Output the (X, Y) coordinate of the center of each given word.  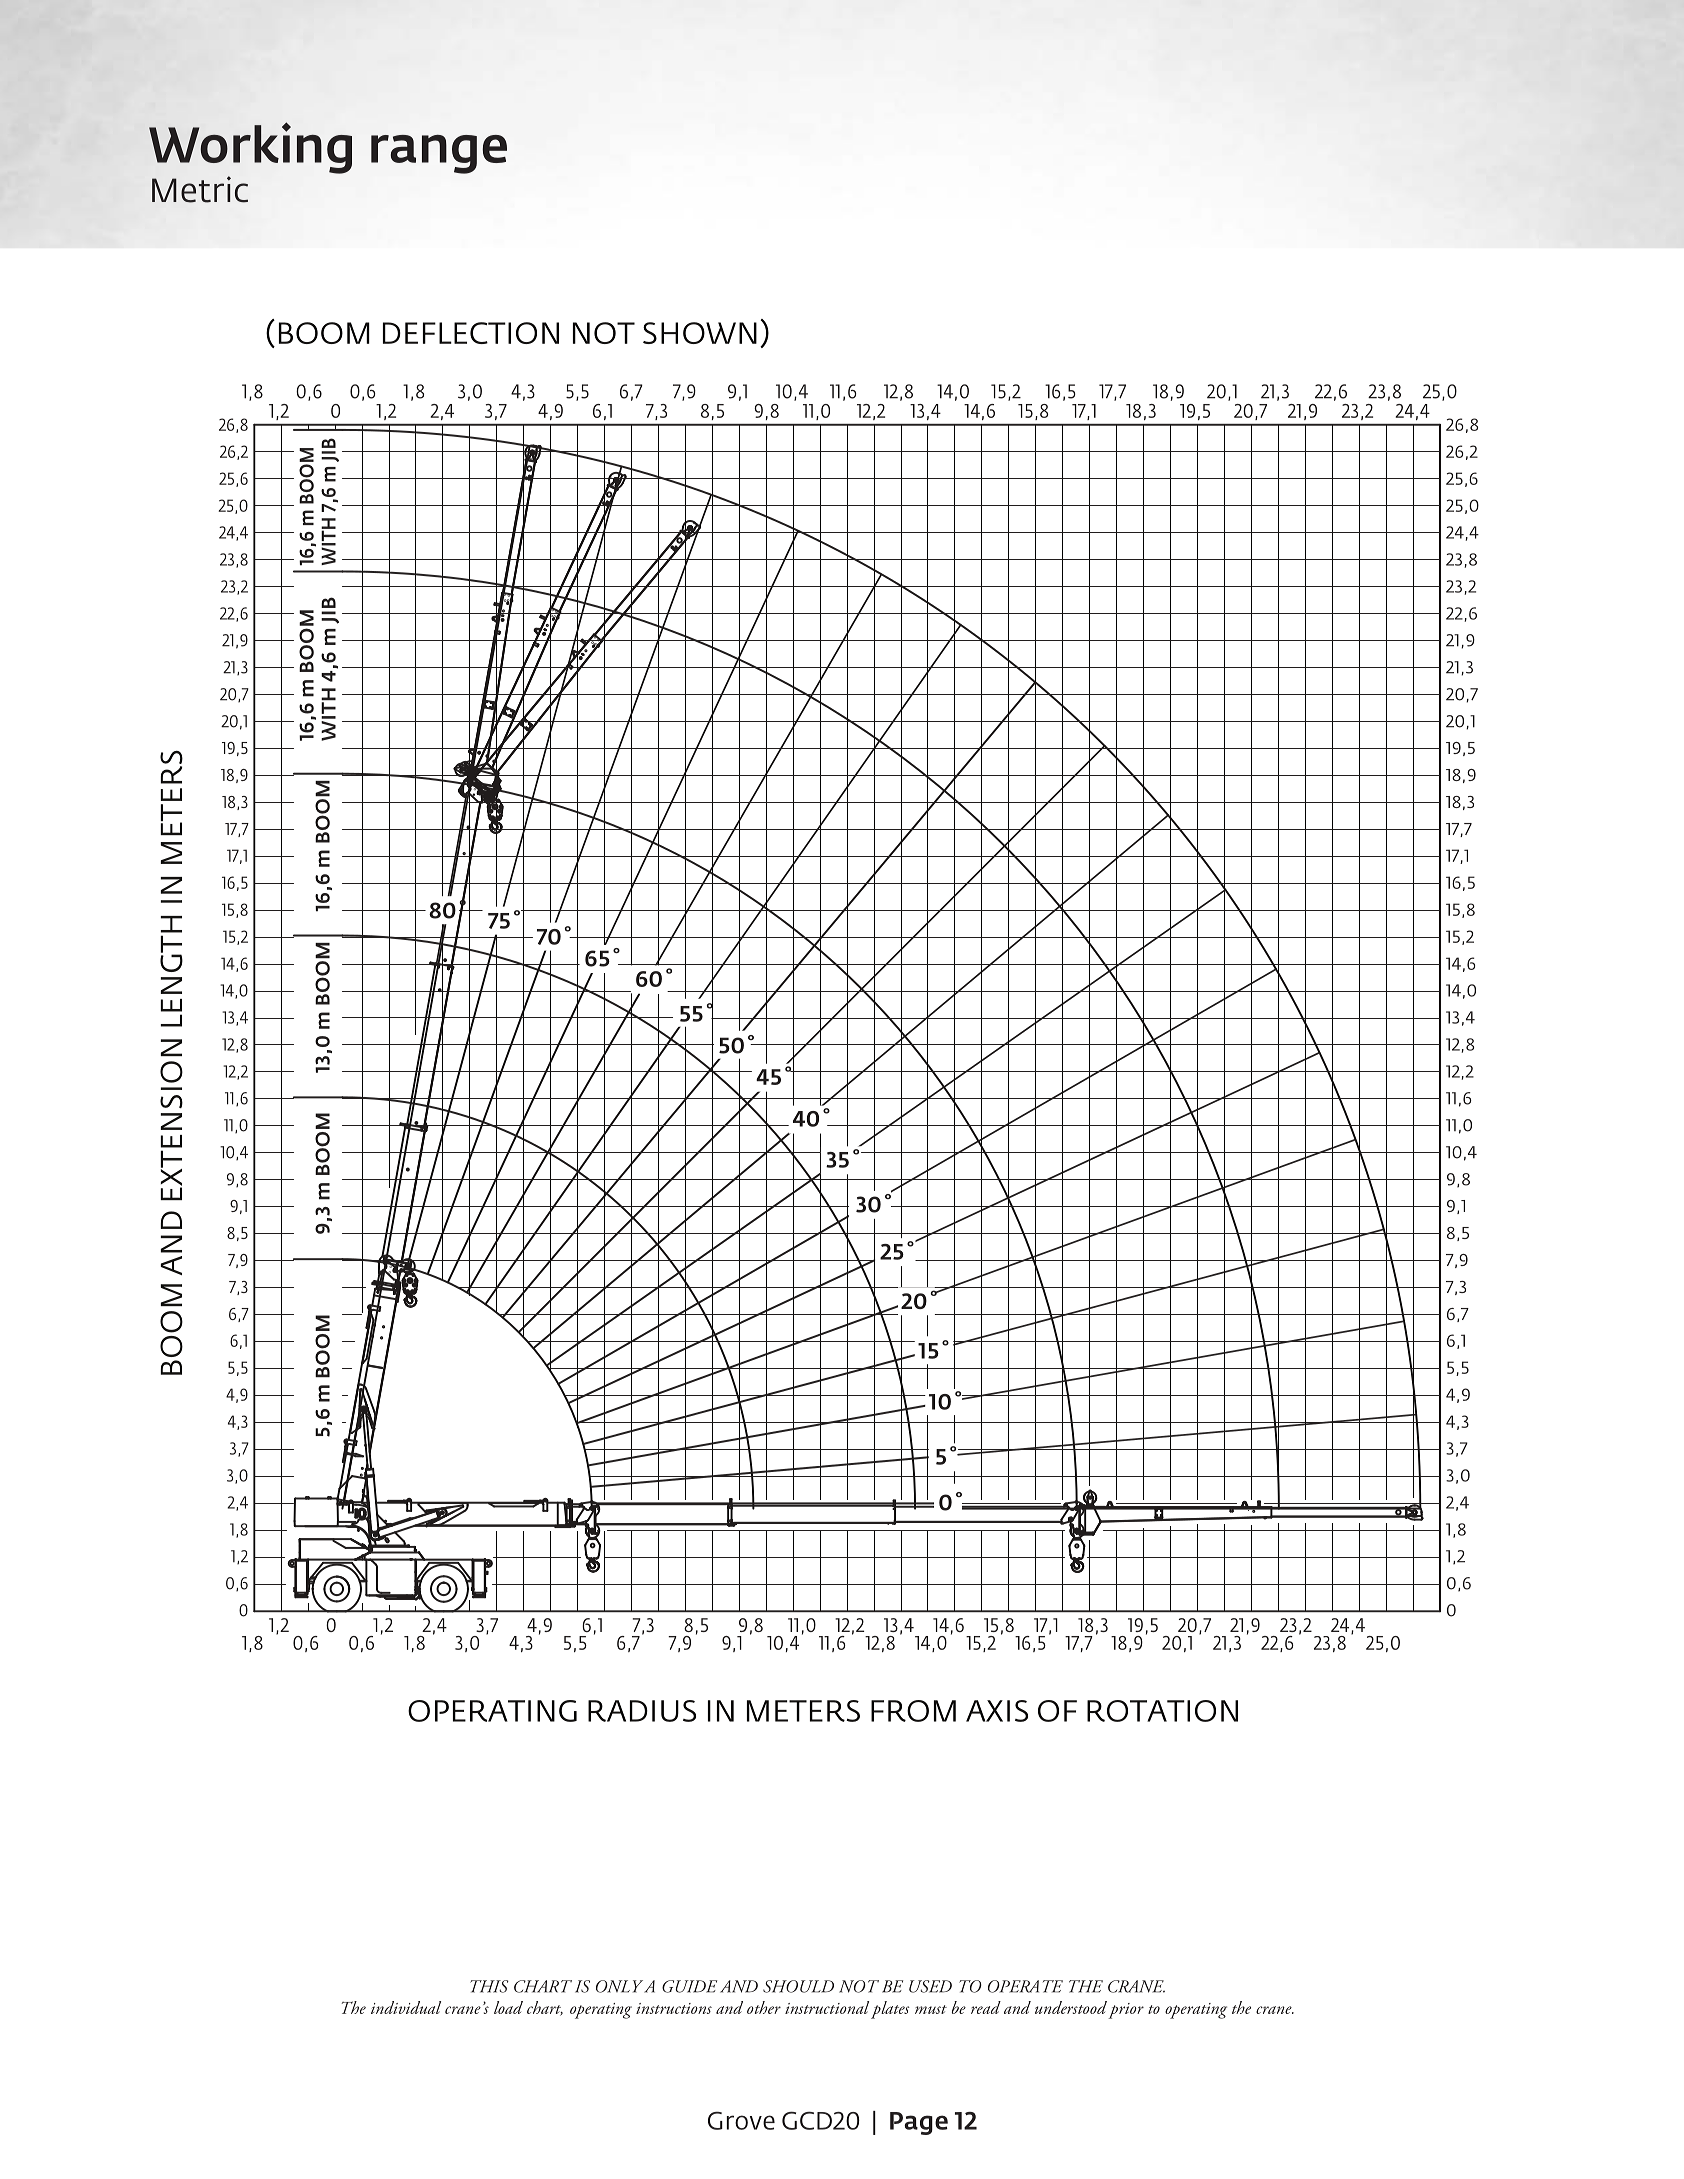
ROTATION (1162, 1711)
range (439, 154)
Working (250, 148)
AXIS (997, 1711)
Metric (200, 189)
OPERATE (1025, 1986)
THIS (489, 1986)
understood (1071, 2007)
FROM (913, 1711)
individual (406, 2007)
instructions (674, 2008)
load (508, 2007)
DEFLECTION (471, 333)
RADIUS (642, 1711)
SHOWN (700, 333)
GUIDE (689, 1986)
